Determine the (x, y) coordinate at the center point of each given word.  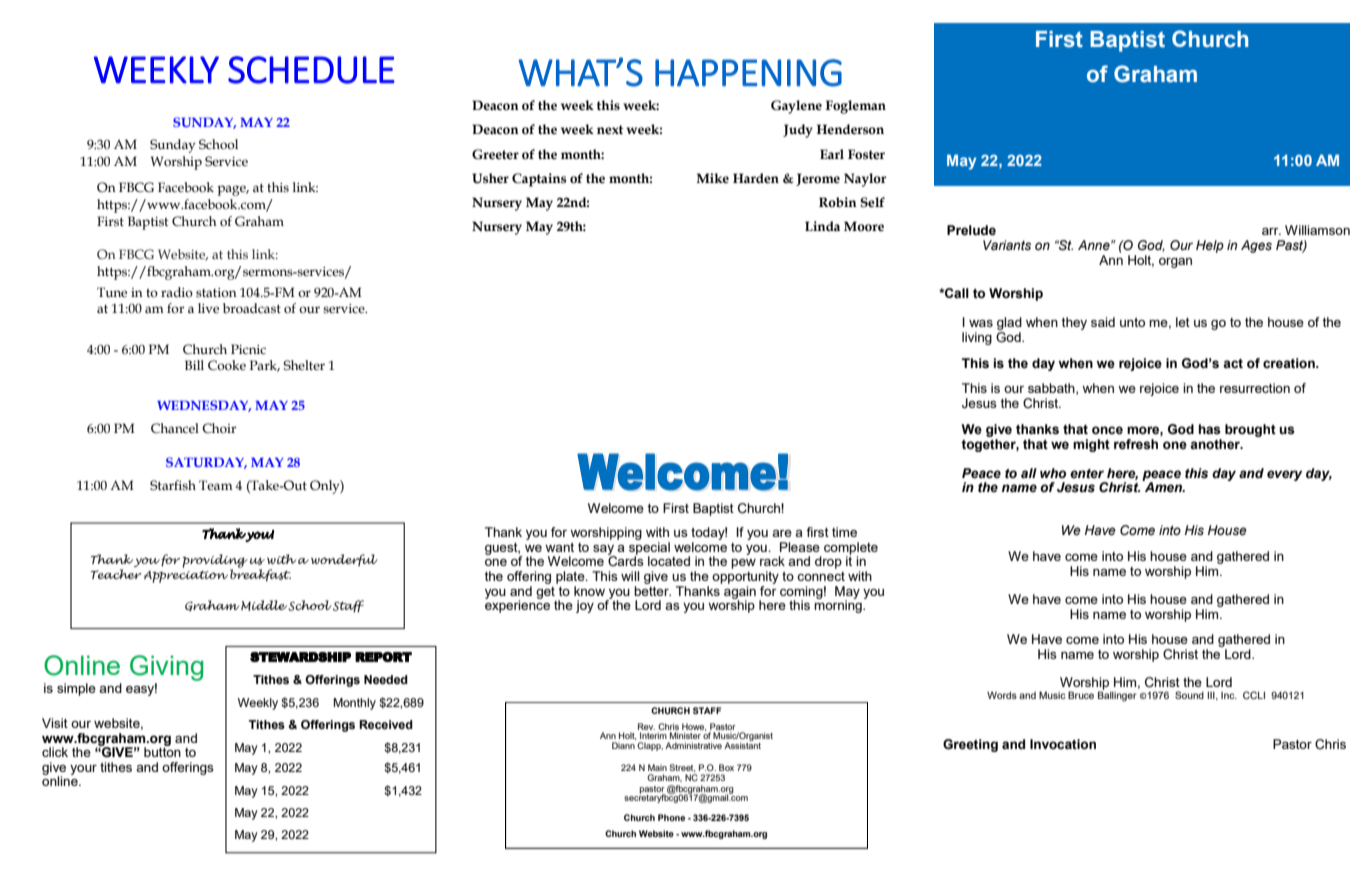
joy (585, 606)
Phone (671, 817)
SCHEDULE (311, 70)
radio (177, 292)
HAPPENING (748, 73)
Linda (822, 226)
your (83, 770)
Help (1210, 246)
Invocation (1063, 744)
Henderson (850, 129)
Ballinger (1117, 695)
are (782, 533)
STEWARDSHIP (300, 657)
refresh (1136, 444)
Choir (219, 428)
